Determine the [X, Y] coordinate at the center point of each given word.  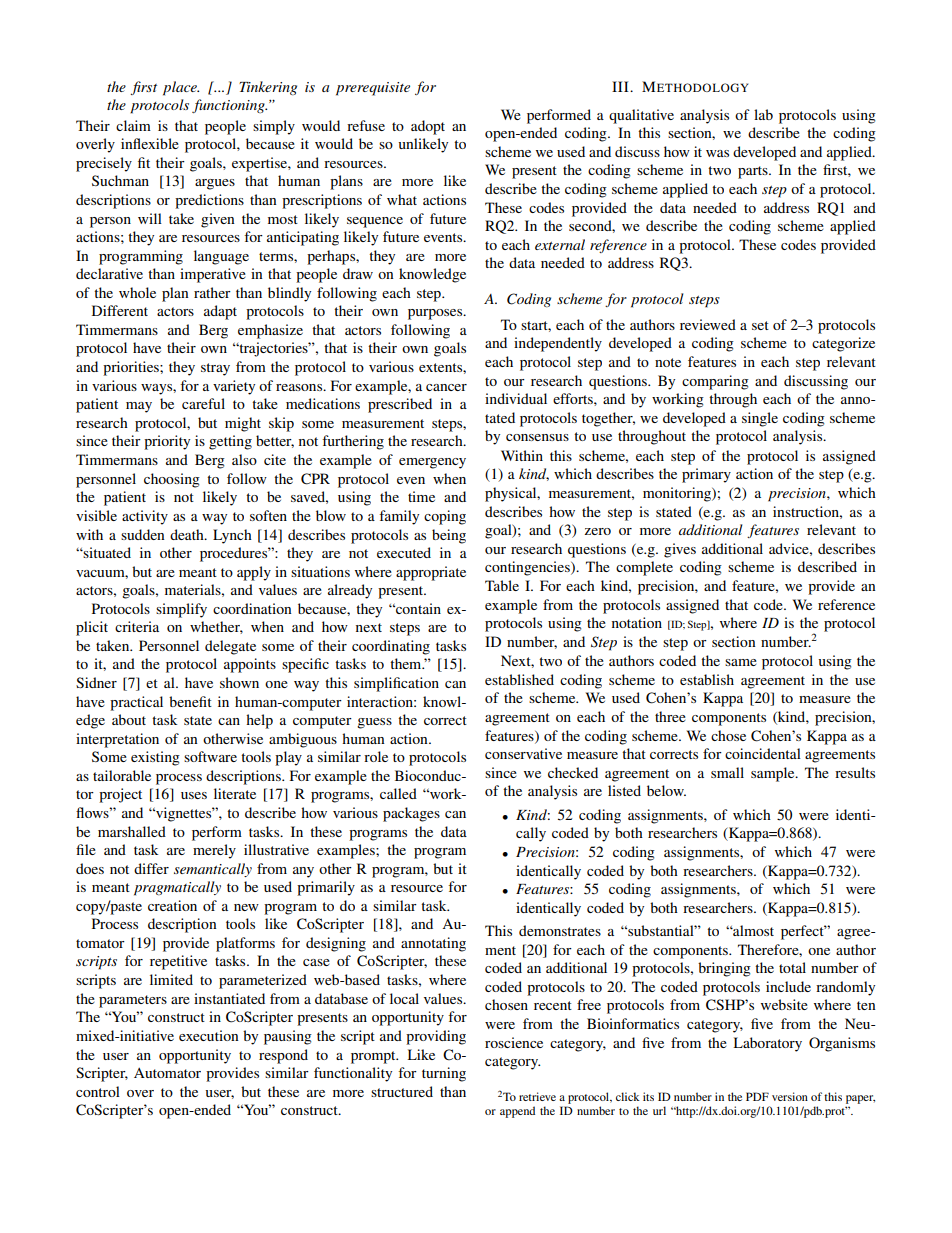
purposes [436, 314]
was [717, 153]
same [741, 662]
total [792, 967]
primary [706, 475]
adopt [428, 127]
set [760, 325]
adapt [220, 312]
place [181, 88]
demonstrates [560, 930]
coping [445, 517]
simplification [396, 684]
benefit [190, 701]
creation [172, 905]
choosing [172, 480]
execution [209, 1035]
